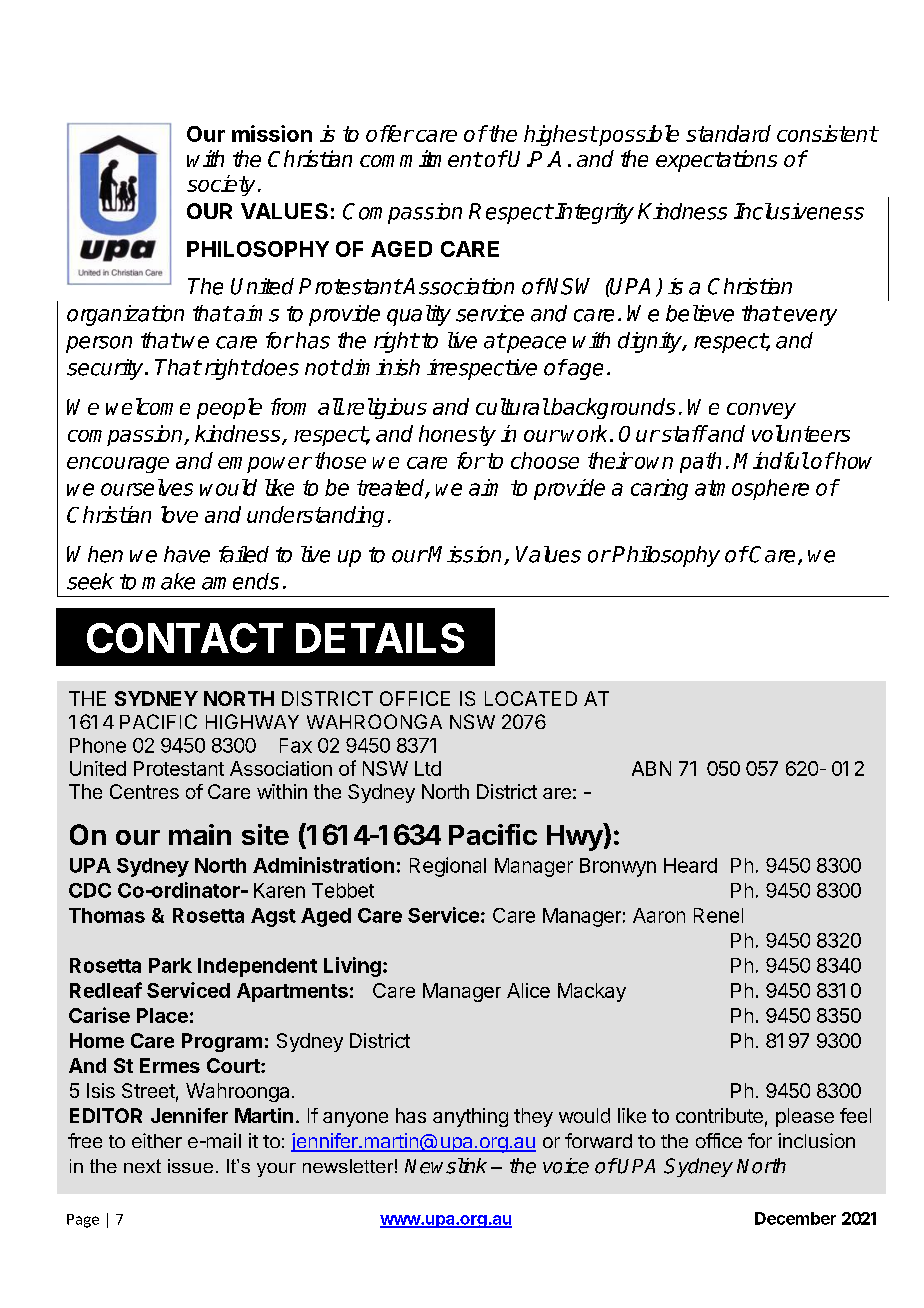  I want to click on Park, so click(170, 965).
